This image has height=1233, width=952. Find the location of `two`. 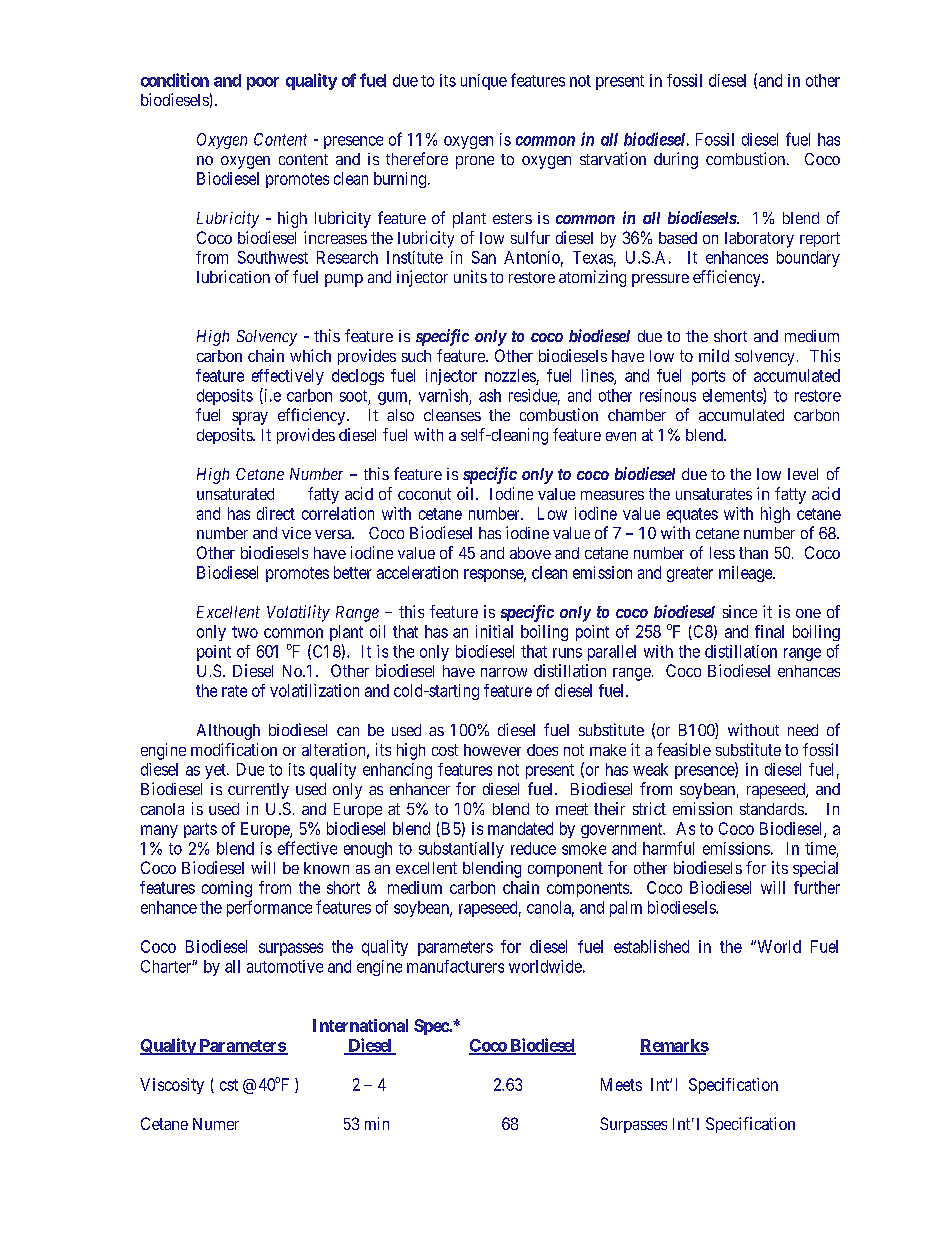

two is located at coordinates (245, 632).
